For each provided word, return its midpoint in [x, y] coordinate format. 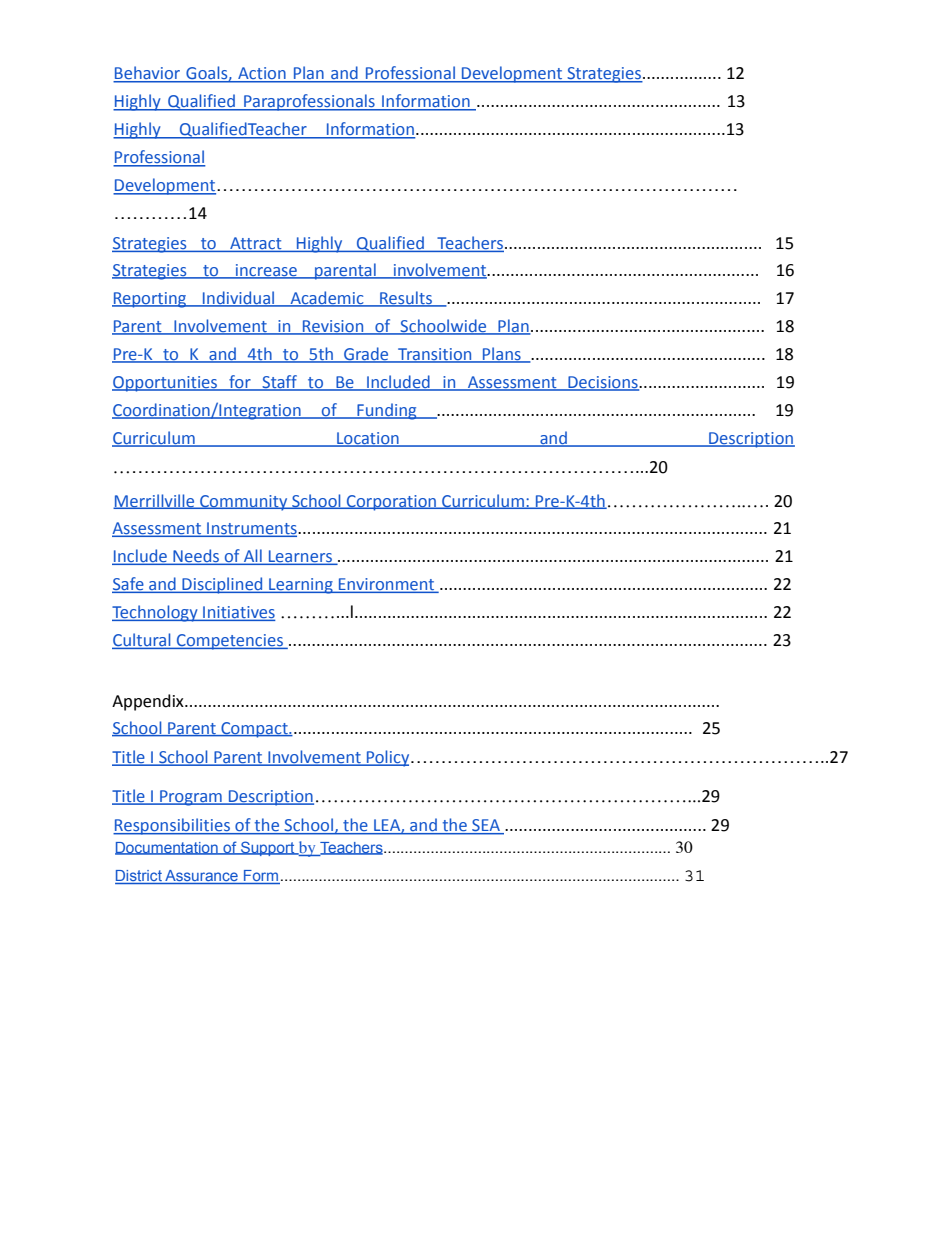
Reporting [150, 300]
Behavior [148, 74]
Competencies [229, 642]
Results [406, 299]
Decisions [603, 383]
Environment [386, 585]
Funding [387, 411]
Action [262, 74]
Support [268, 848]
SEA [486, 826]
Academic [327, 299]
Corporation [392, 503]
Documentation [167, 848]
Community [244, 503]
